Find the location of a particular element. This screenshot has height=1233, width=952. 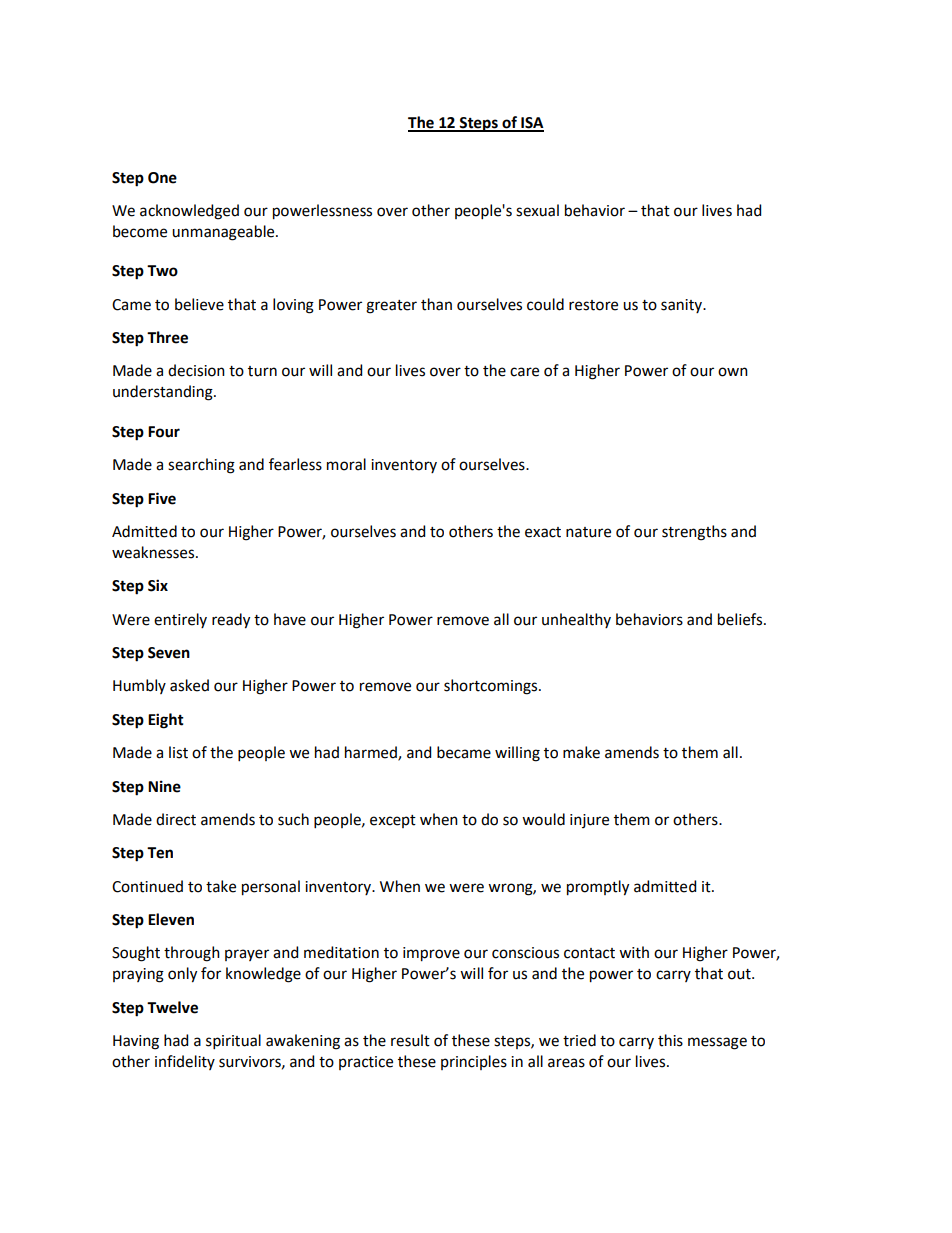

spiritual is located at coordinates (233, 1041).
